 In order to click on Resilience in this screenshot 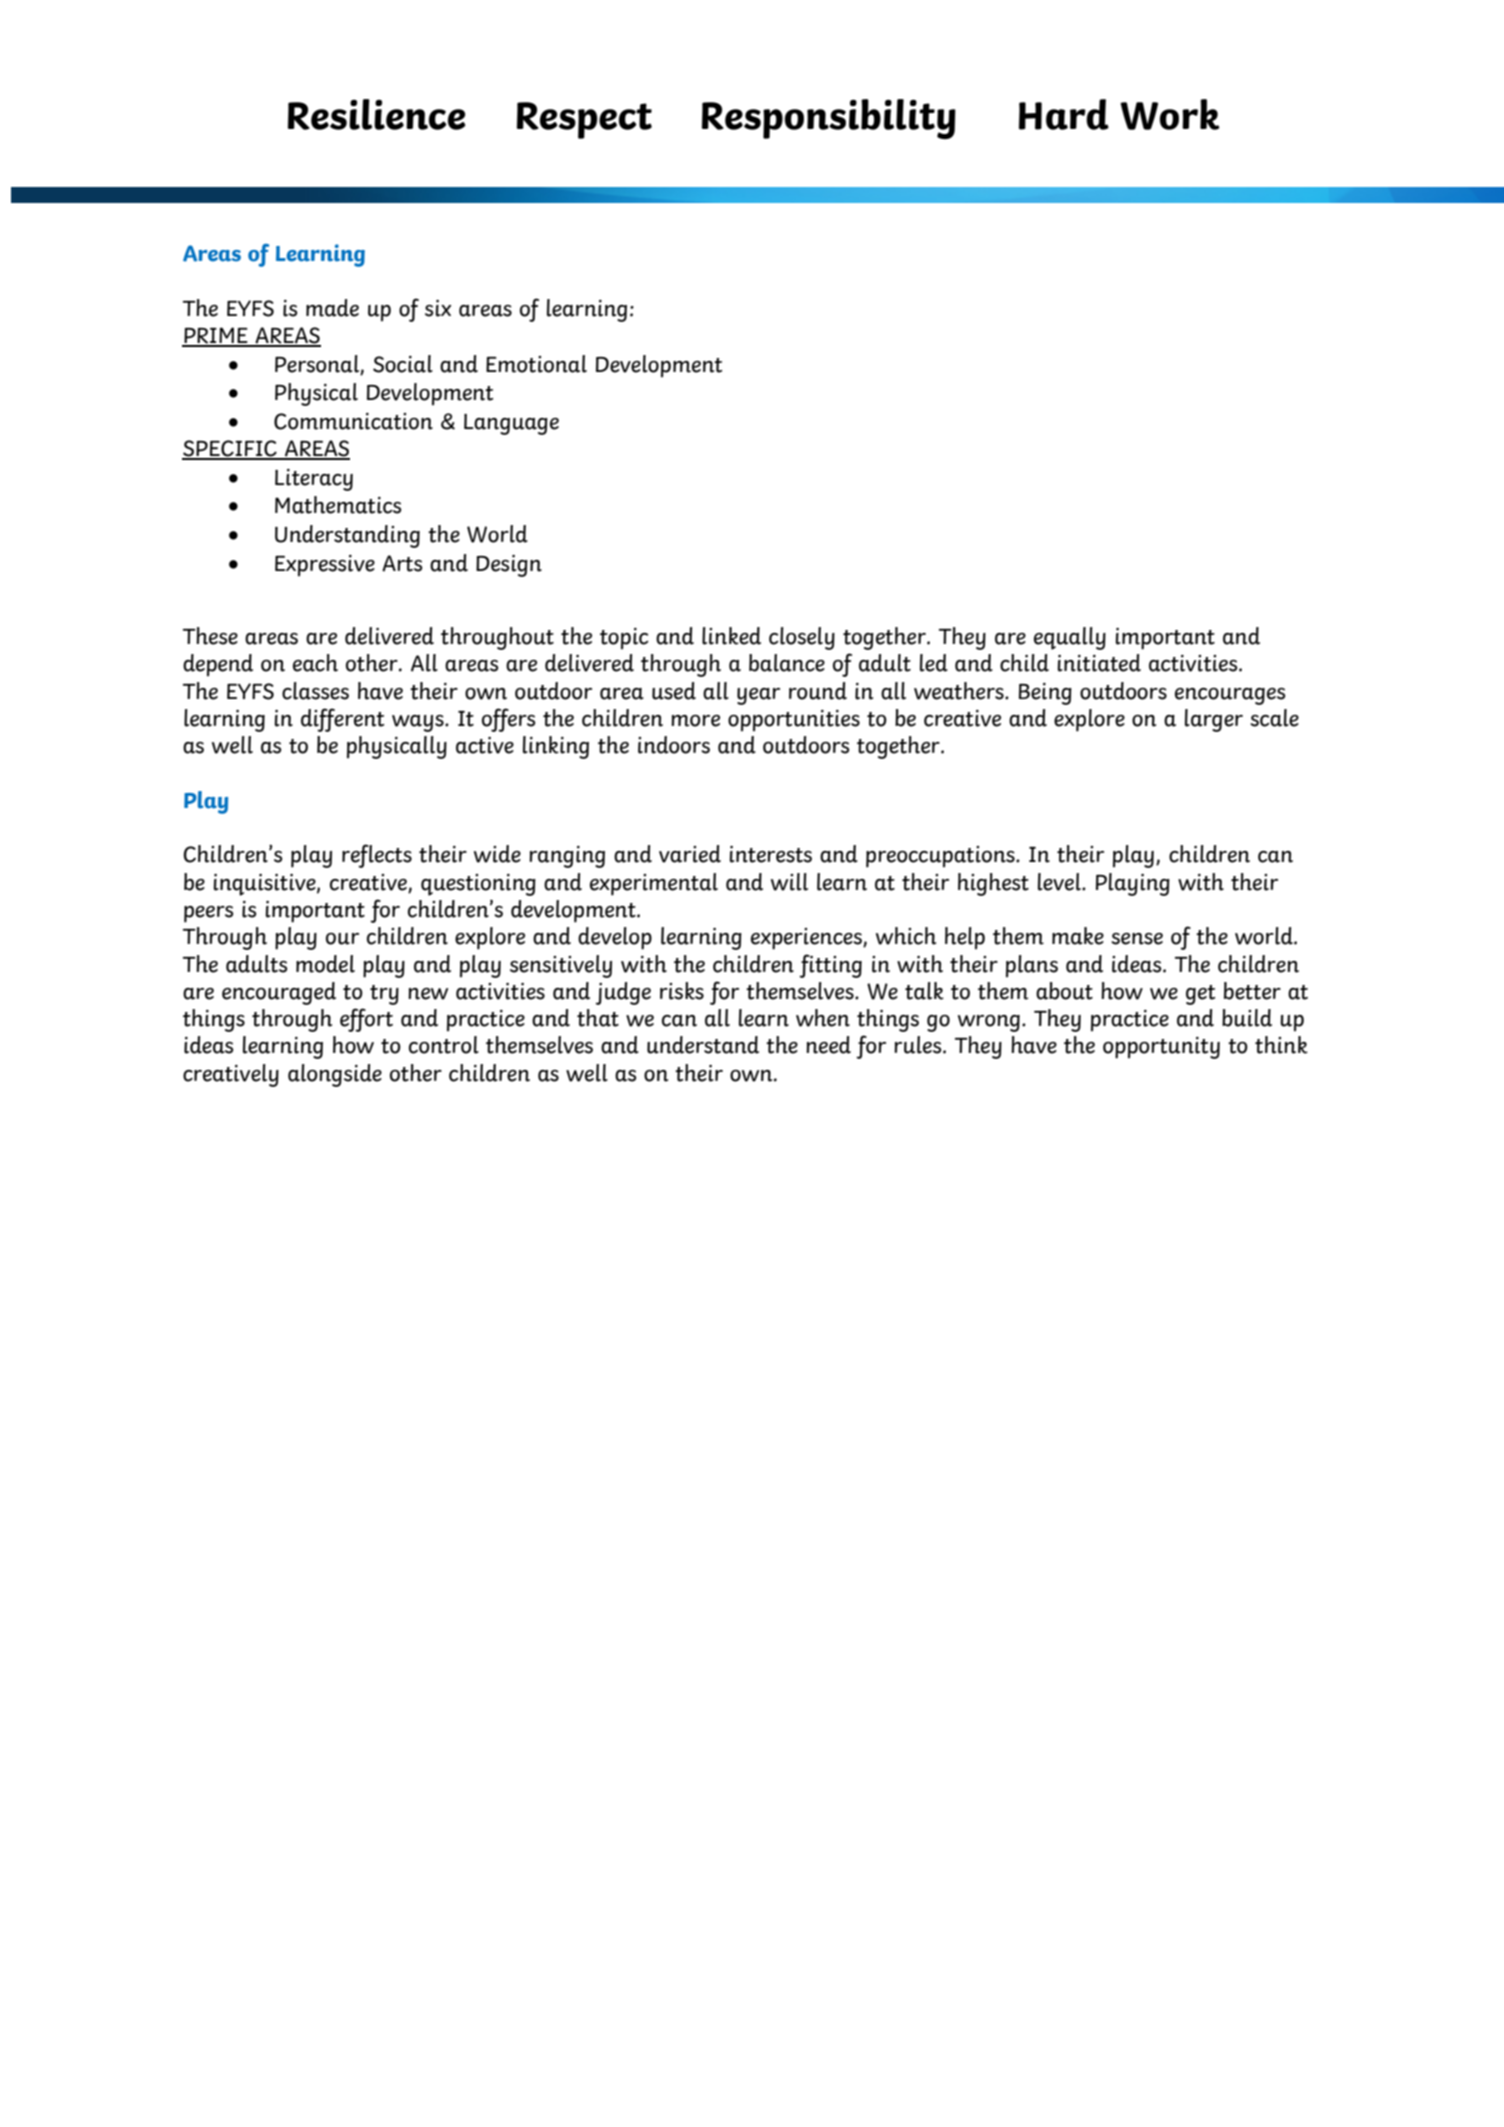, I will do `click(377, 114)`.
